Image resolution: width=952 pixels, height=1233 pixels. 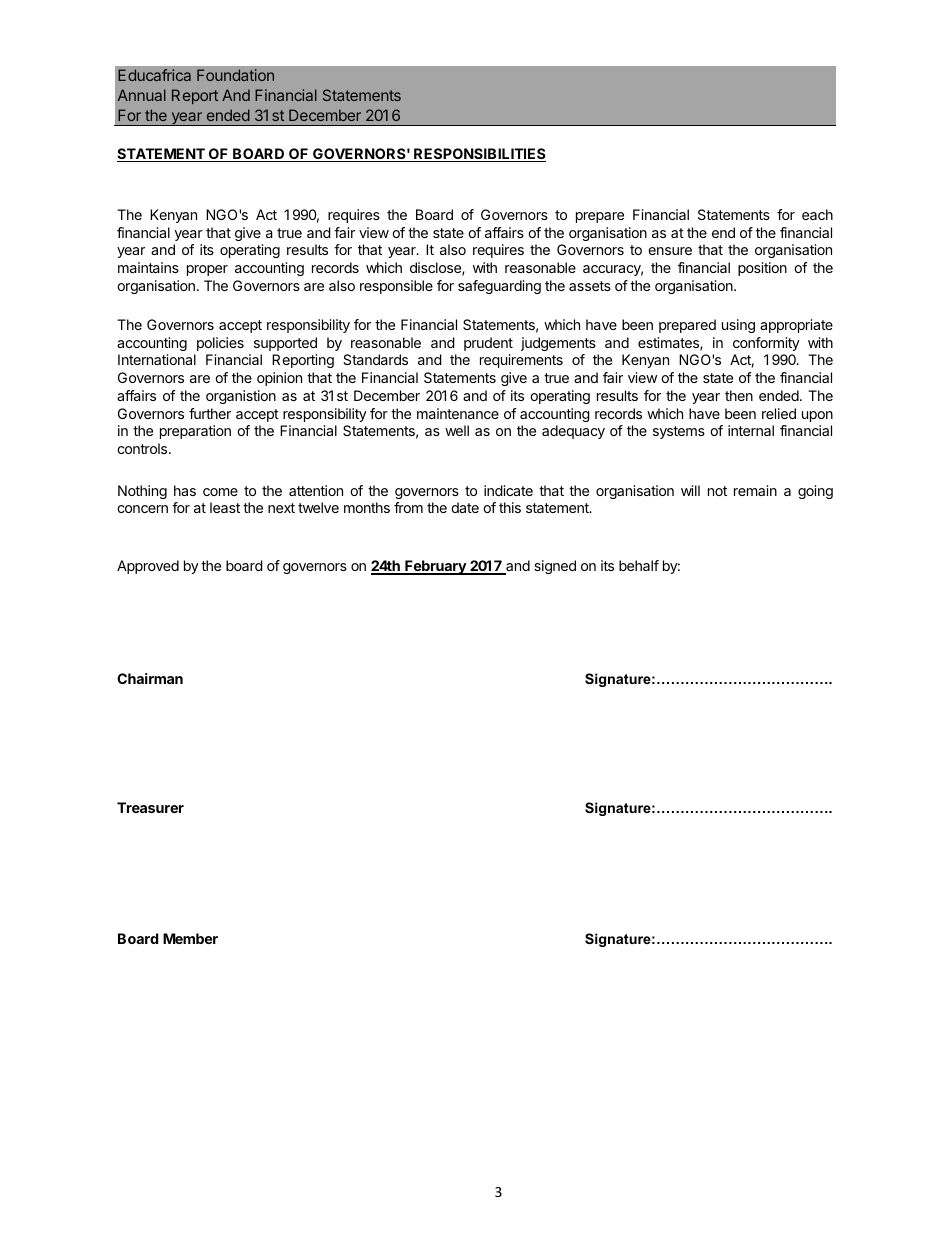 I want to click on then, so click(x=739, y=395).
